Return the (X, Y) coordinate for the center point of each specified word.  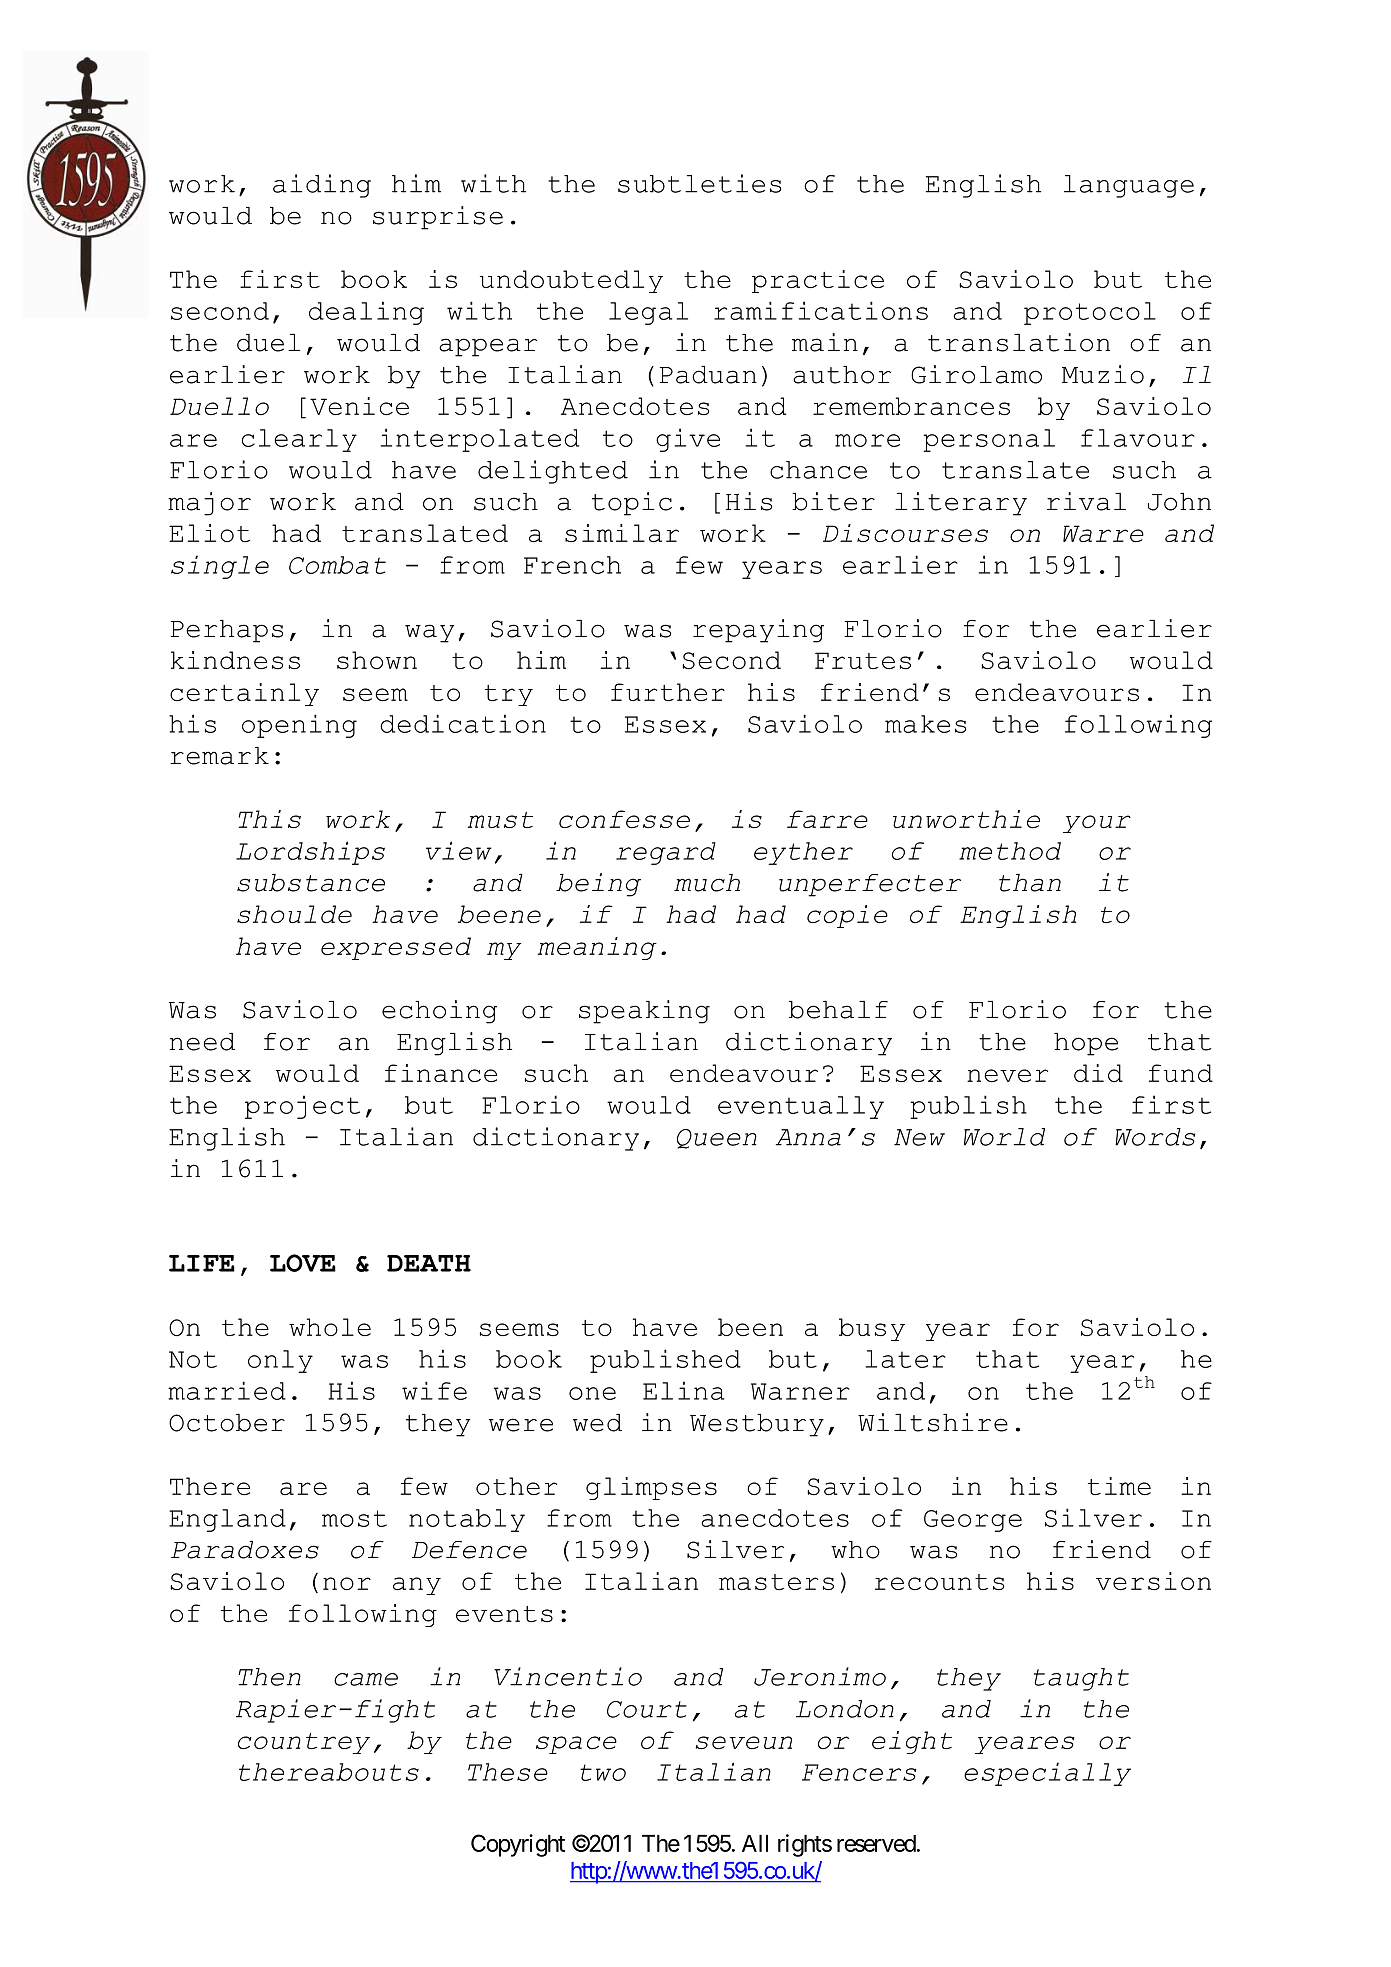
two (603, 1772)
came (366, 1679)
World (1004, 1137)
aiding (322, 186)
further (668, 692)
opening (299, 726)
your (1097, 824)
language (1129, 186)
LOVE (303, 1263)
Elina (684, 1390)
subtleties (699, 183)
